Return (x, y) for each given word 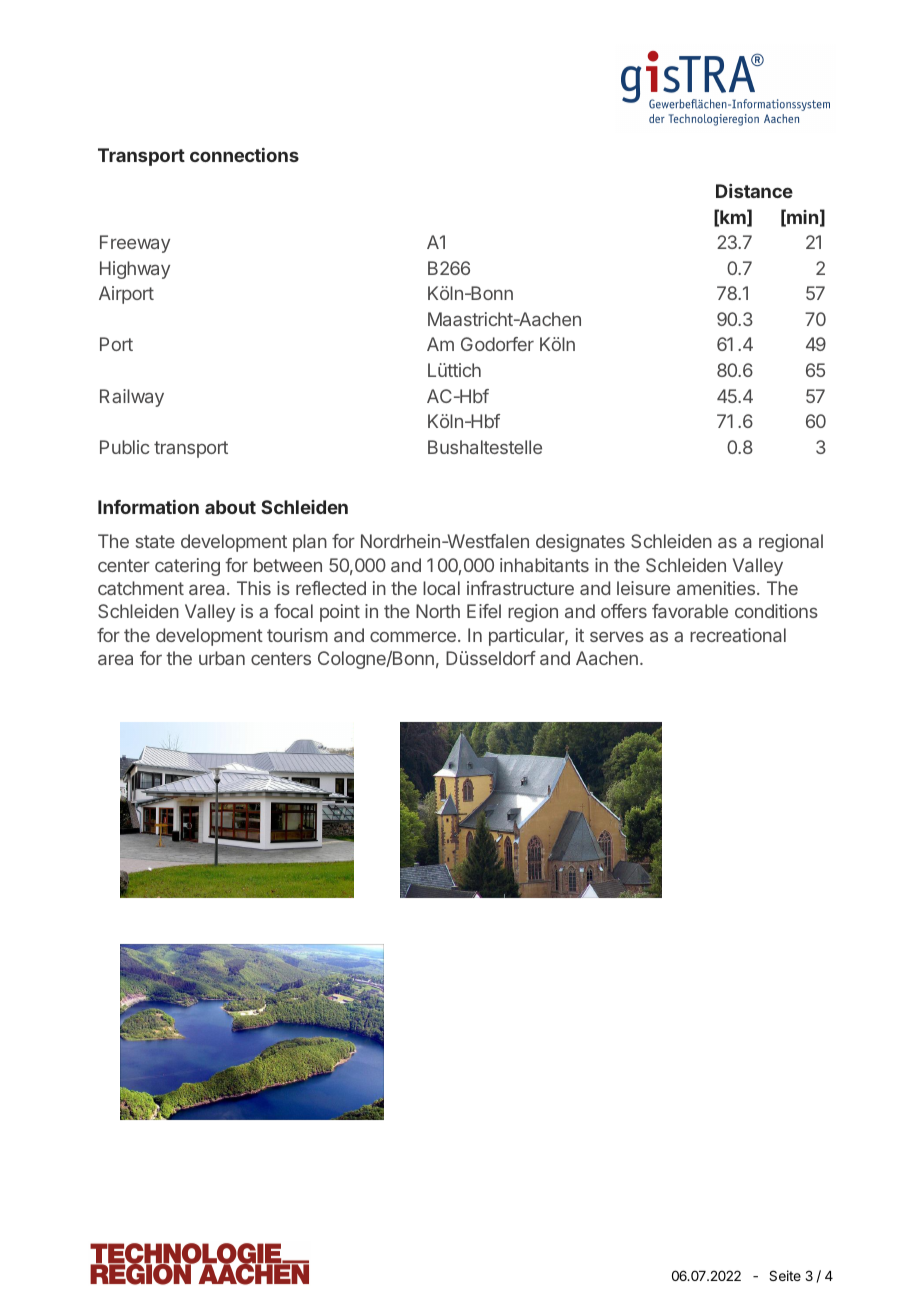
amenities (717, 588)
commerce (413, 636)
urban (222, 658)
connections (244, 155)
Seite (785, 1275)
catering (187, 567)
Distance (754, 191)
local (441, 588)
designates (580, 543)
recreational (738, 635)
